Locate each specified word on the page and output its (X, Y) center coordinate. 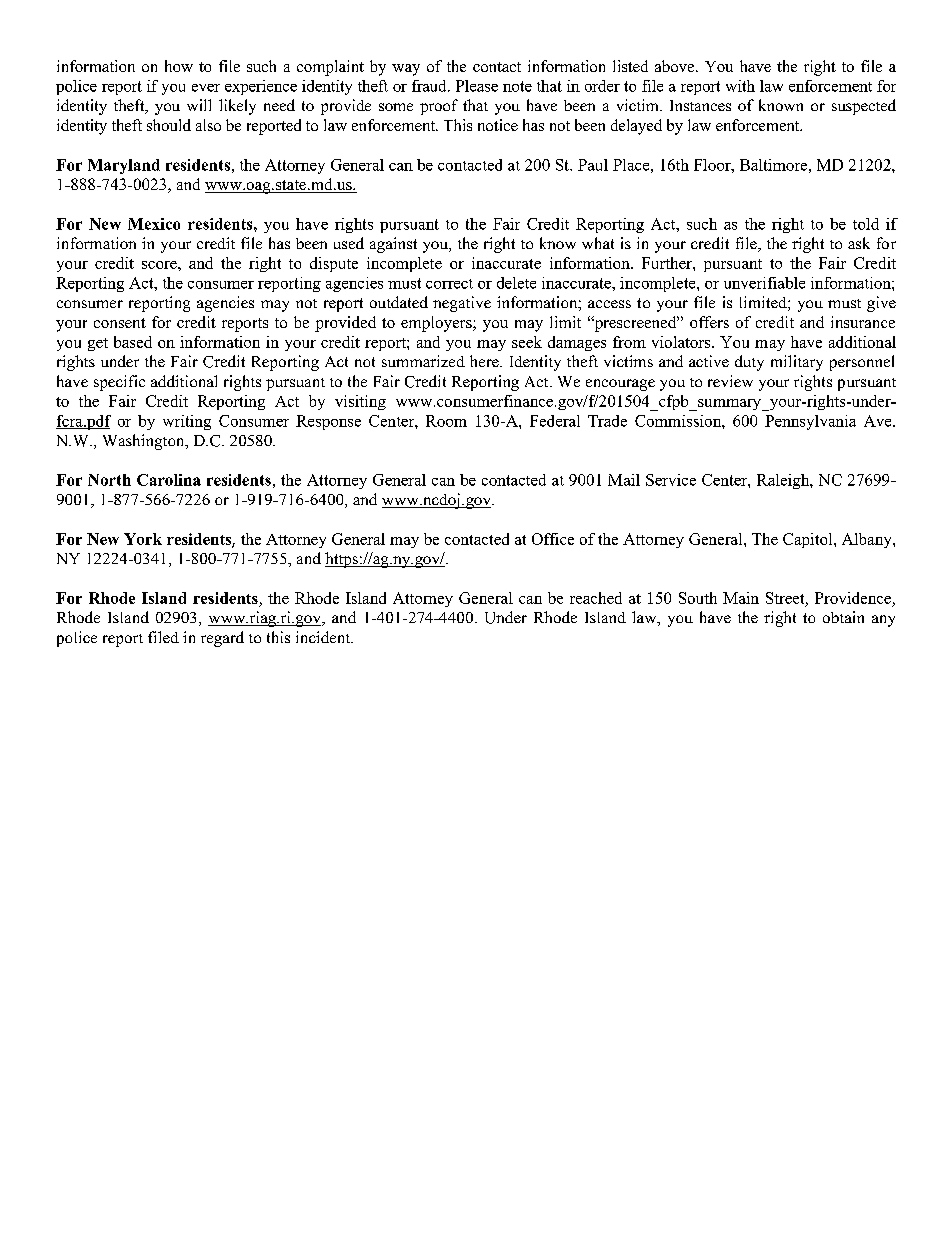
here (485, 361)
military (797, 363)
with (740, 86)
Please (477, 86)
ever (206, 88)
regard (222, 639)
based (133, 342)
